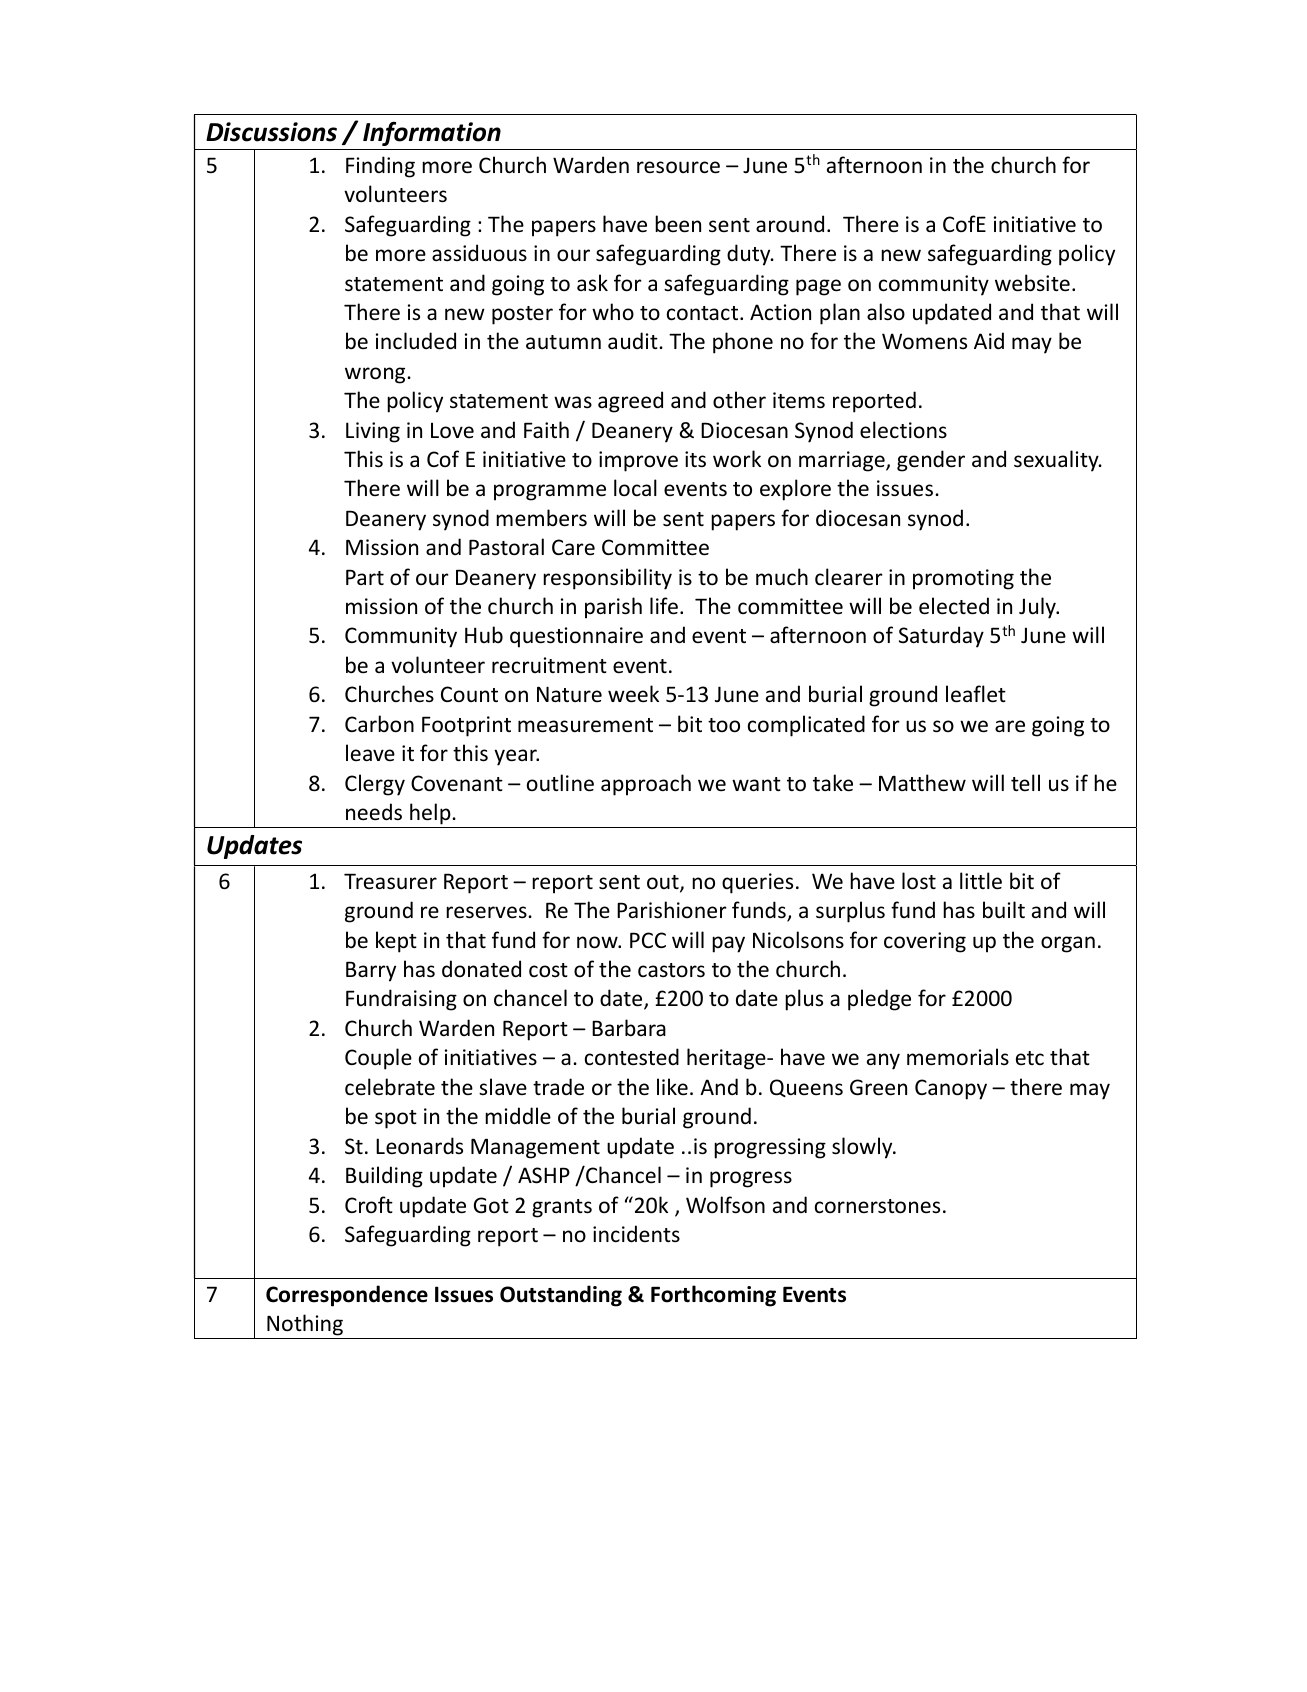  What do you see at coordinates (931, 461) in the screenshot?
I see `gender` at bounding box center [931, 461].
